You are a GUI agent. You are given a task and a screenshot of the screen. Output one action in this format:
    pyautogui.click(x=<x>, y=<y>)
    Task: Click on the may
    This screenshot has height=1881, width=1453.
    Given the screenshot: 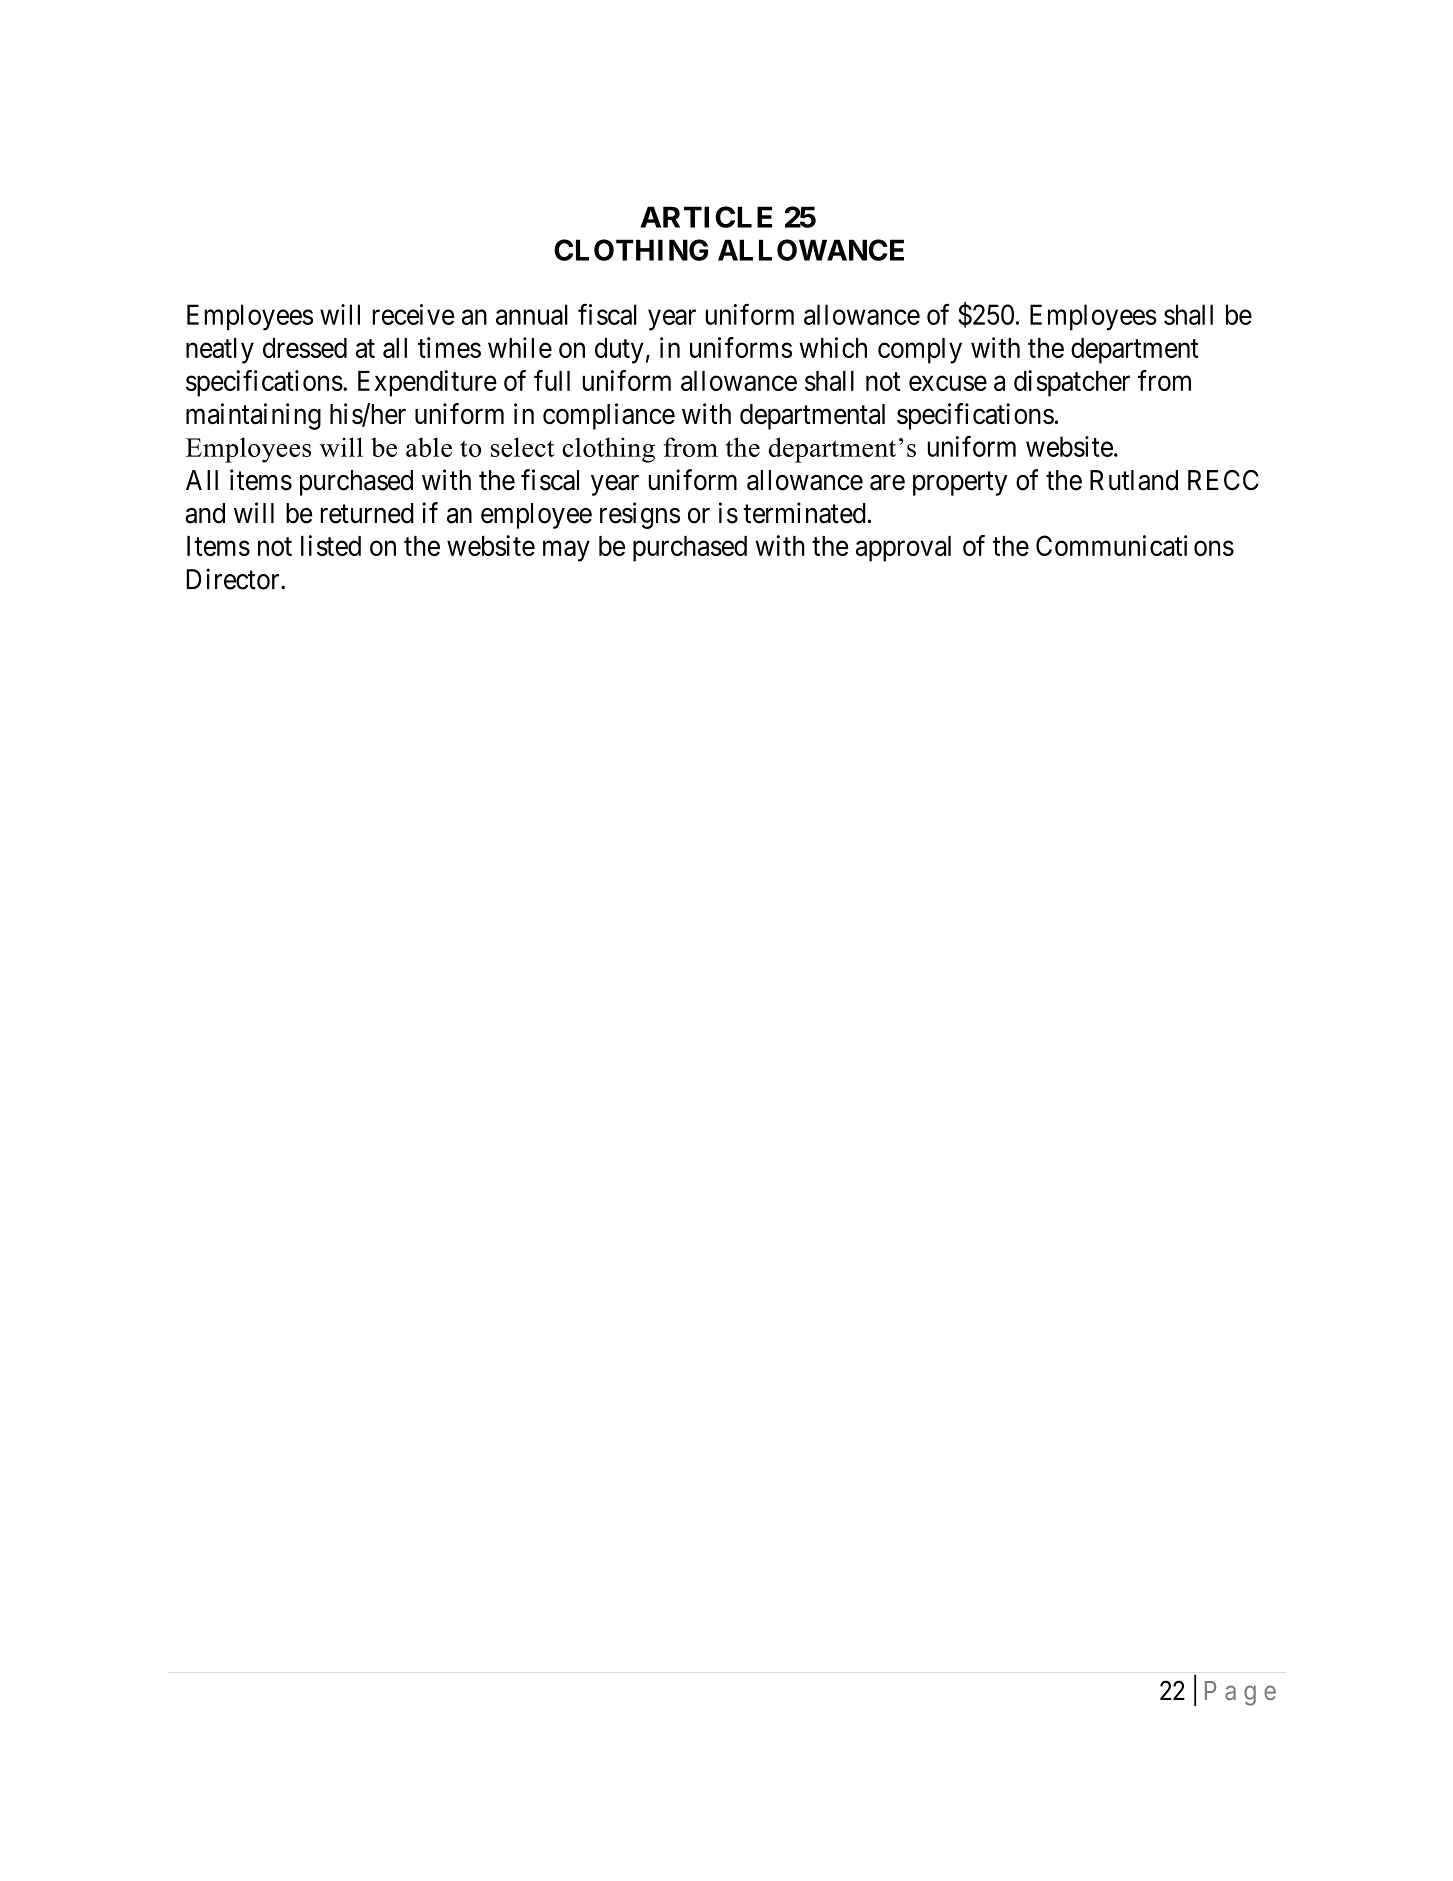 What is the action you would take?
    pyautogui.click(x=566, y=551)
